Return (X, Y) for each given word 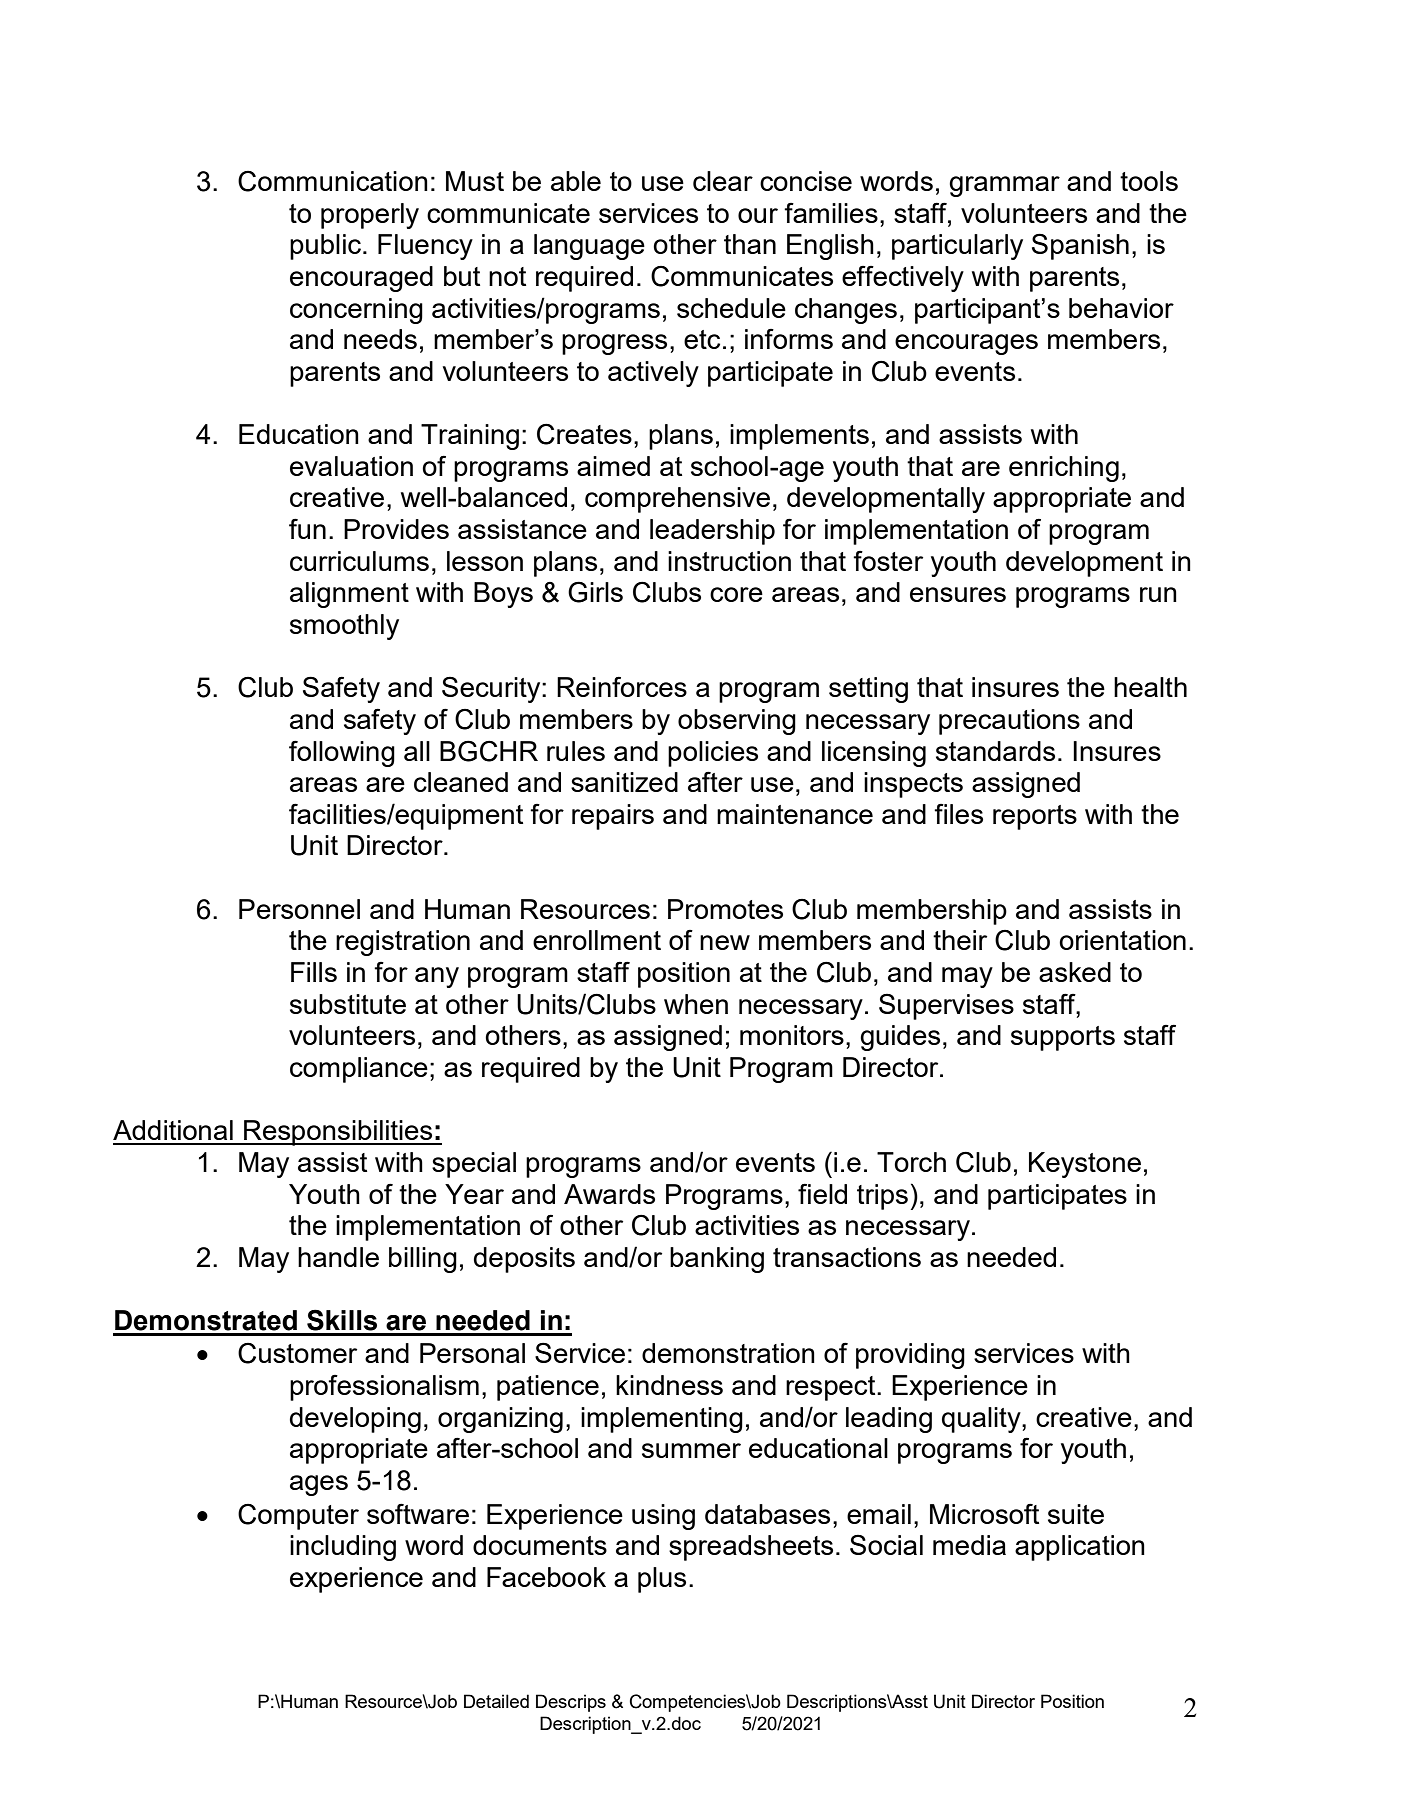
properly (370, 216)
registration (403, 943)
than (750, 244)
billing (423, 1260)
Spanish (1080, 246)
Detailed (496, 1701)
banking (717, 1260)
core (736, 594)
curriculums (359, 561)
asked (1075, 972)
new (725, 942)
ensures (958, 594)
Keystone (1085, 1165)
